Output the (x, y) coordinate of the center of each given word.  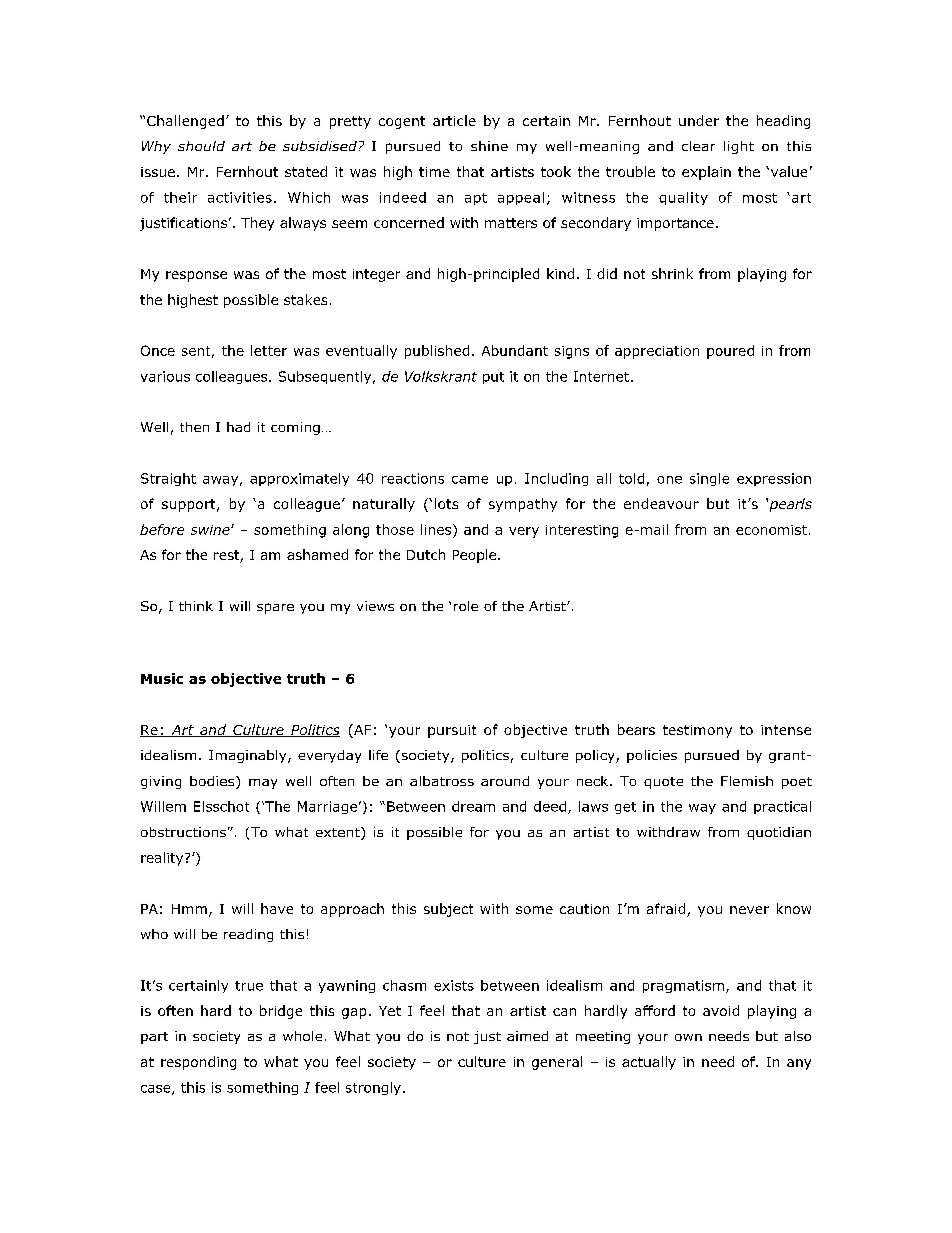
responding (198, 1063)
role (466, 606)
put (493, 378)
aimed (527, 1036)
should (201, 146)
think (196, 606)
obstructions (183, 832)
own (688, 1037)
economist (771, 530)
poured (730, 352)
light (739, 147)
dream (473, 806)
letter (269, 350)
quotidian (779, 833)
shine (489, 146)
